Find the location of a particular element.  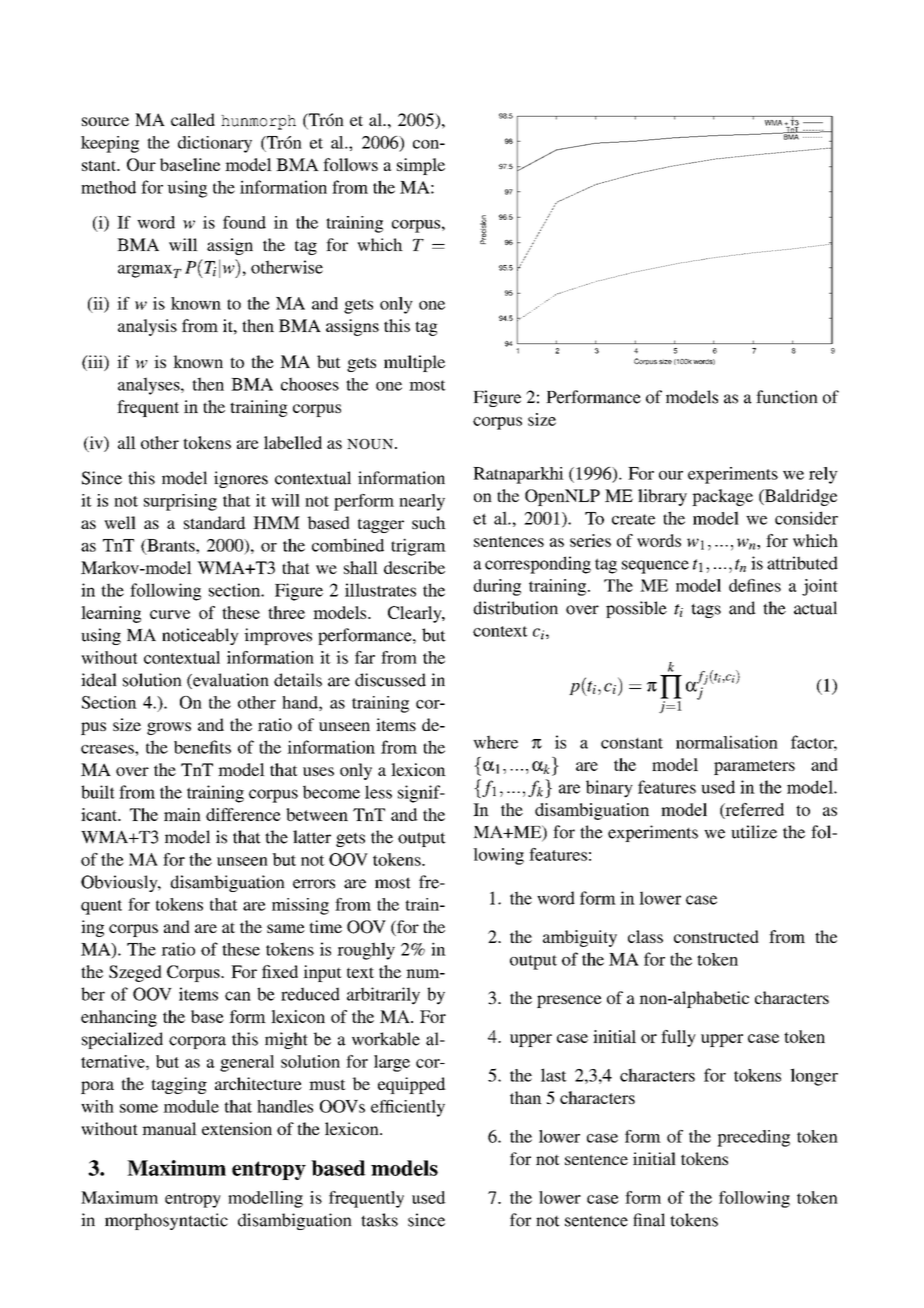

defines is located at coordinates (755, 585).
